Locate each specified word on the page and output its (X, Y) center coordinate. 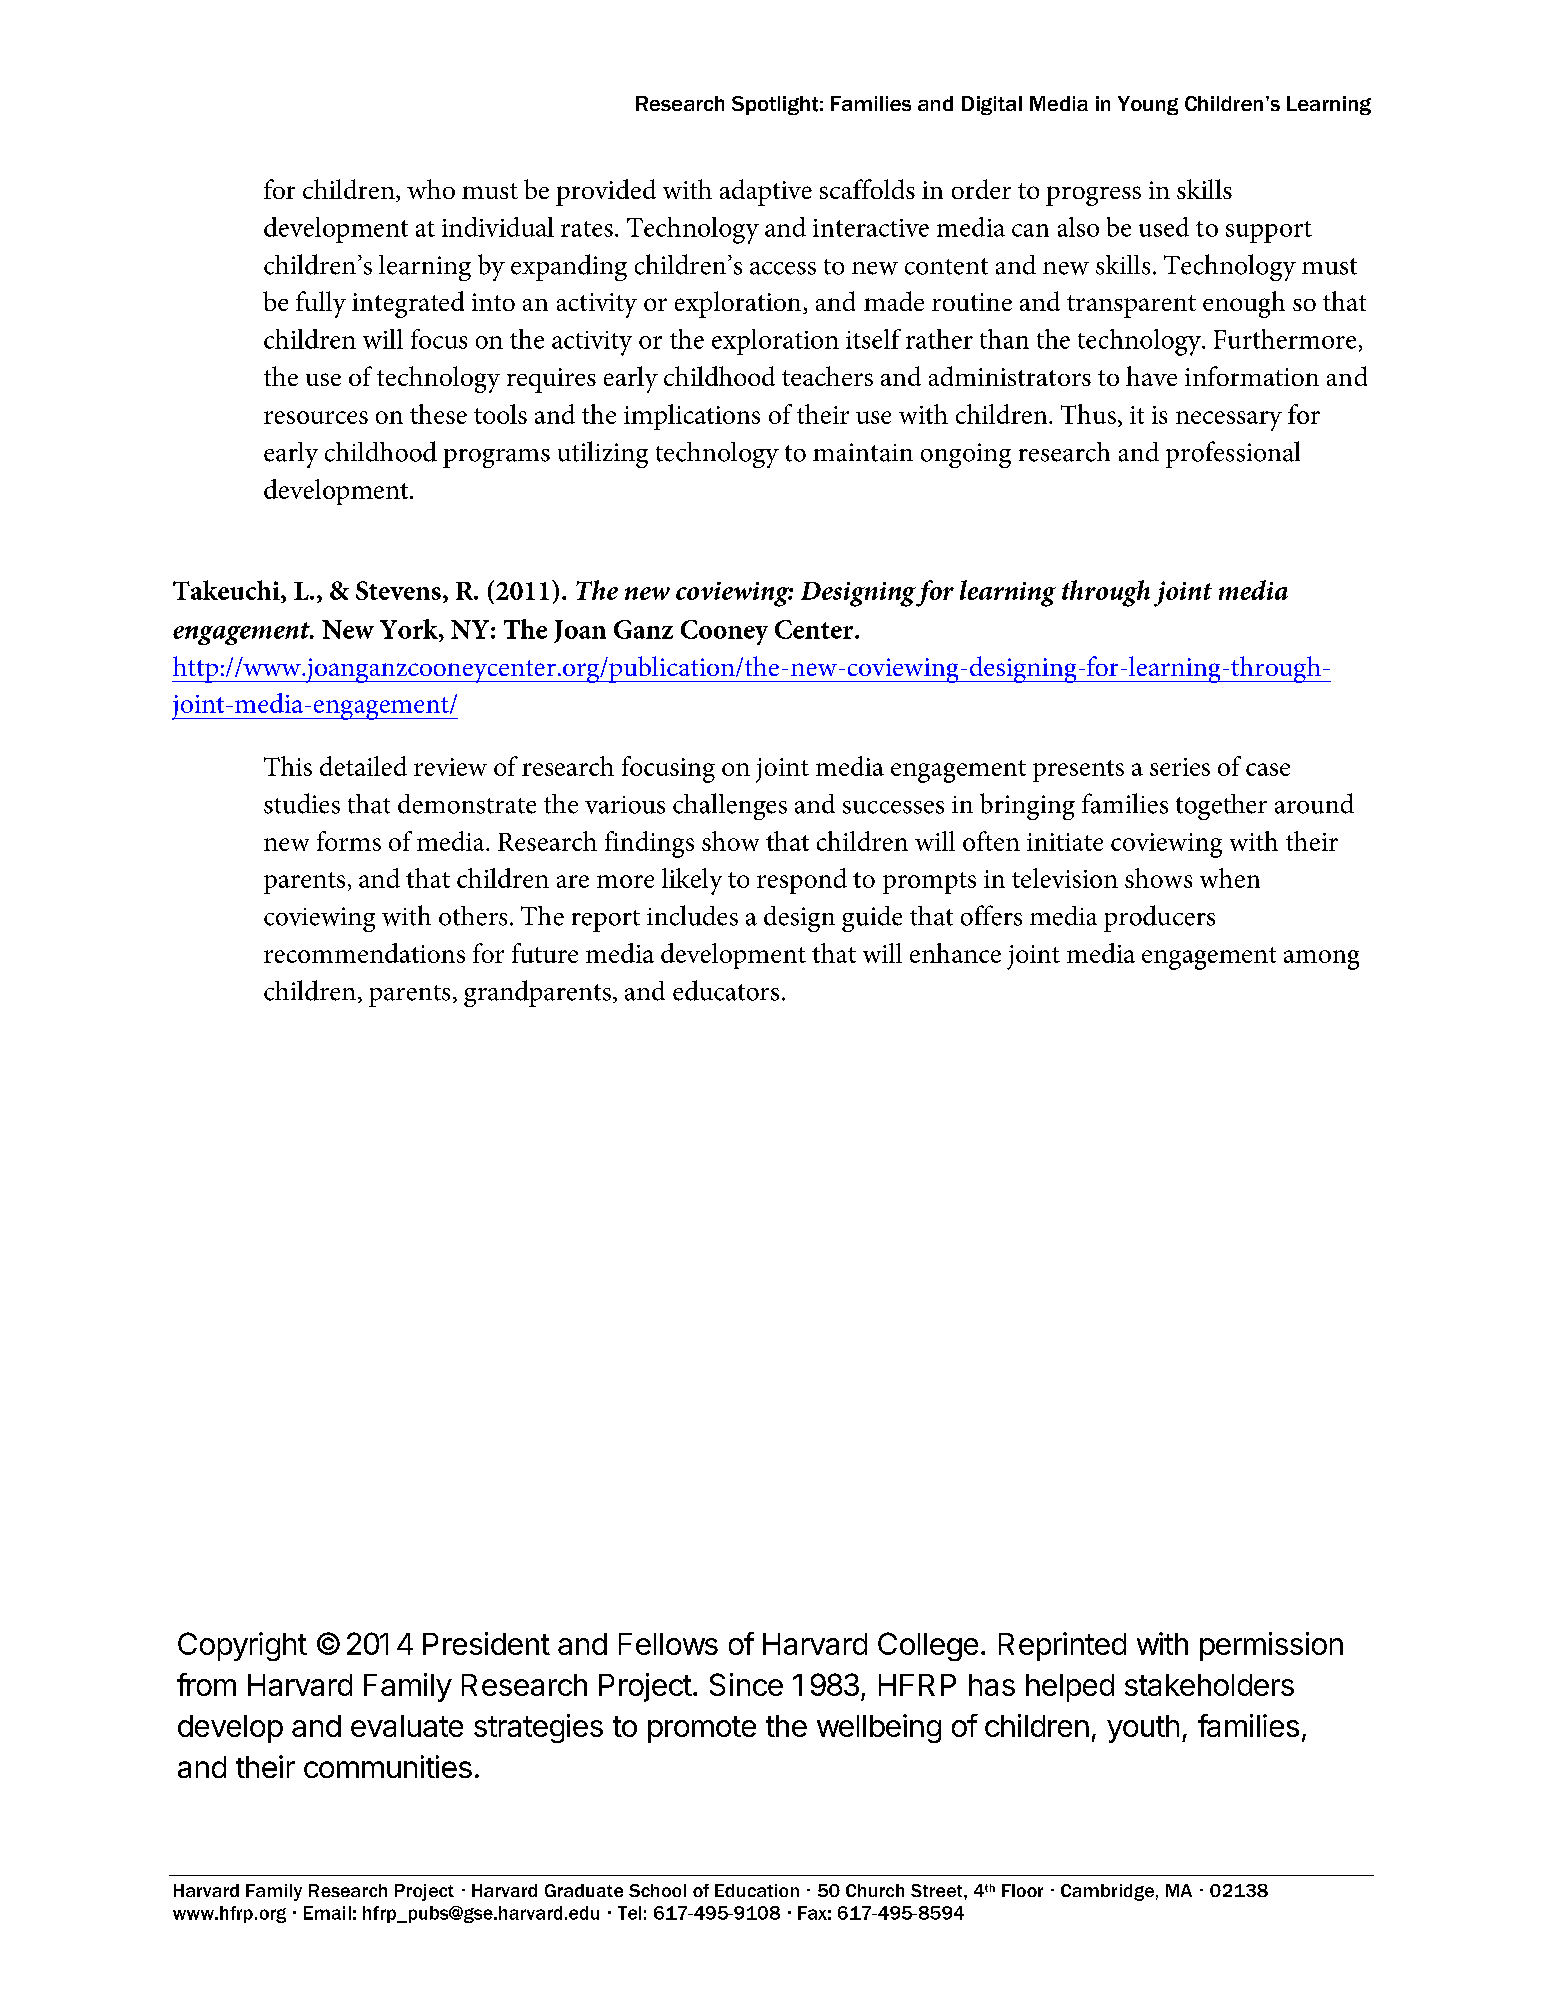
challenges (730, 806)
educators (726, 990)
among (1321, 960)
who (431, 189)
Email (327, 1913)
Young (1148, 105)
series (1180, 767)
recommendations (364, 953)
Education (757, 1890)
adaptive (766, 192)
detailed (363, 766)
